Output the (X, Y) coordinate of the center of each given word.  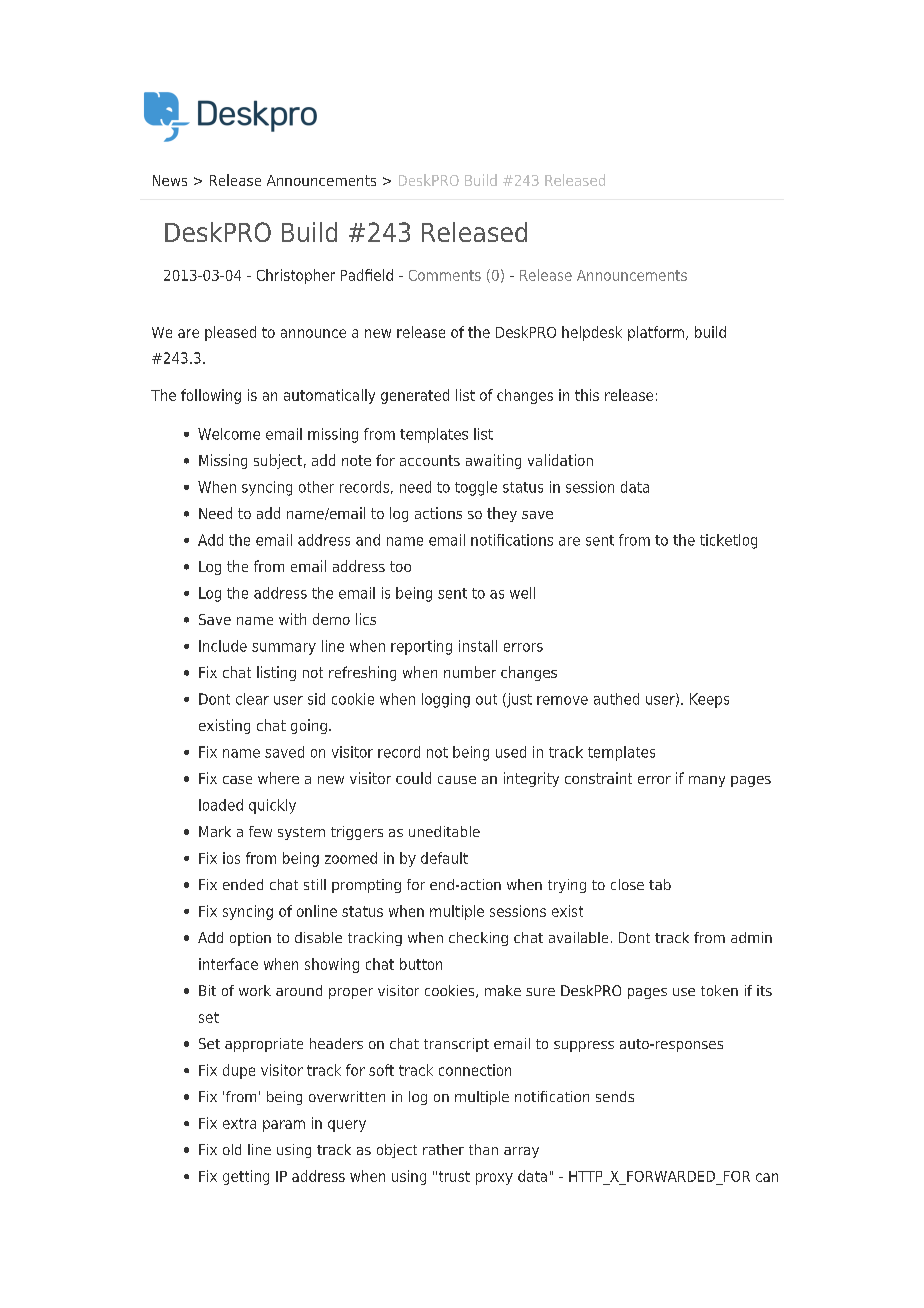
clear (252, 699)
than (483, 1149)
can (767, 1177)
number (470, 672)
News (170, 180)
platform (656, 333)
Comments (445, 275)
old (232, 1149)
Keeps (709, 700)
